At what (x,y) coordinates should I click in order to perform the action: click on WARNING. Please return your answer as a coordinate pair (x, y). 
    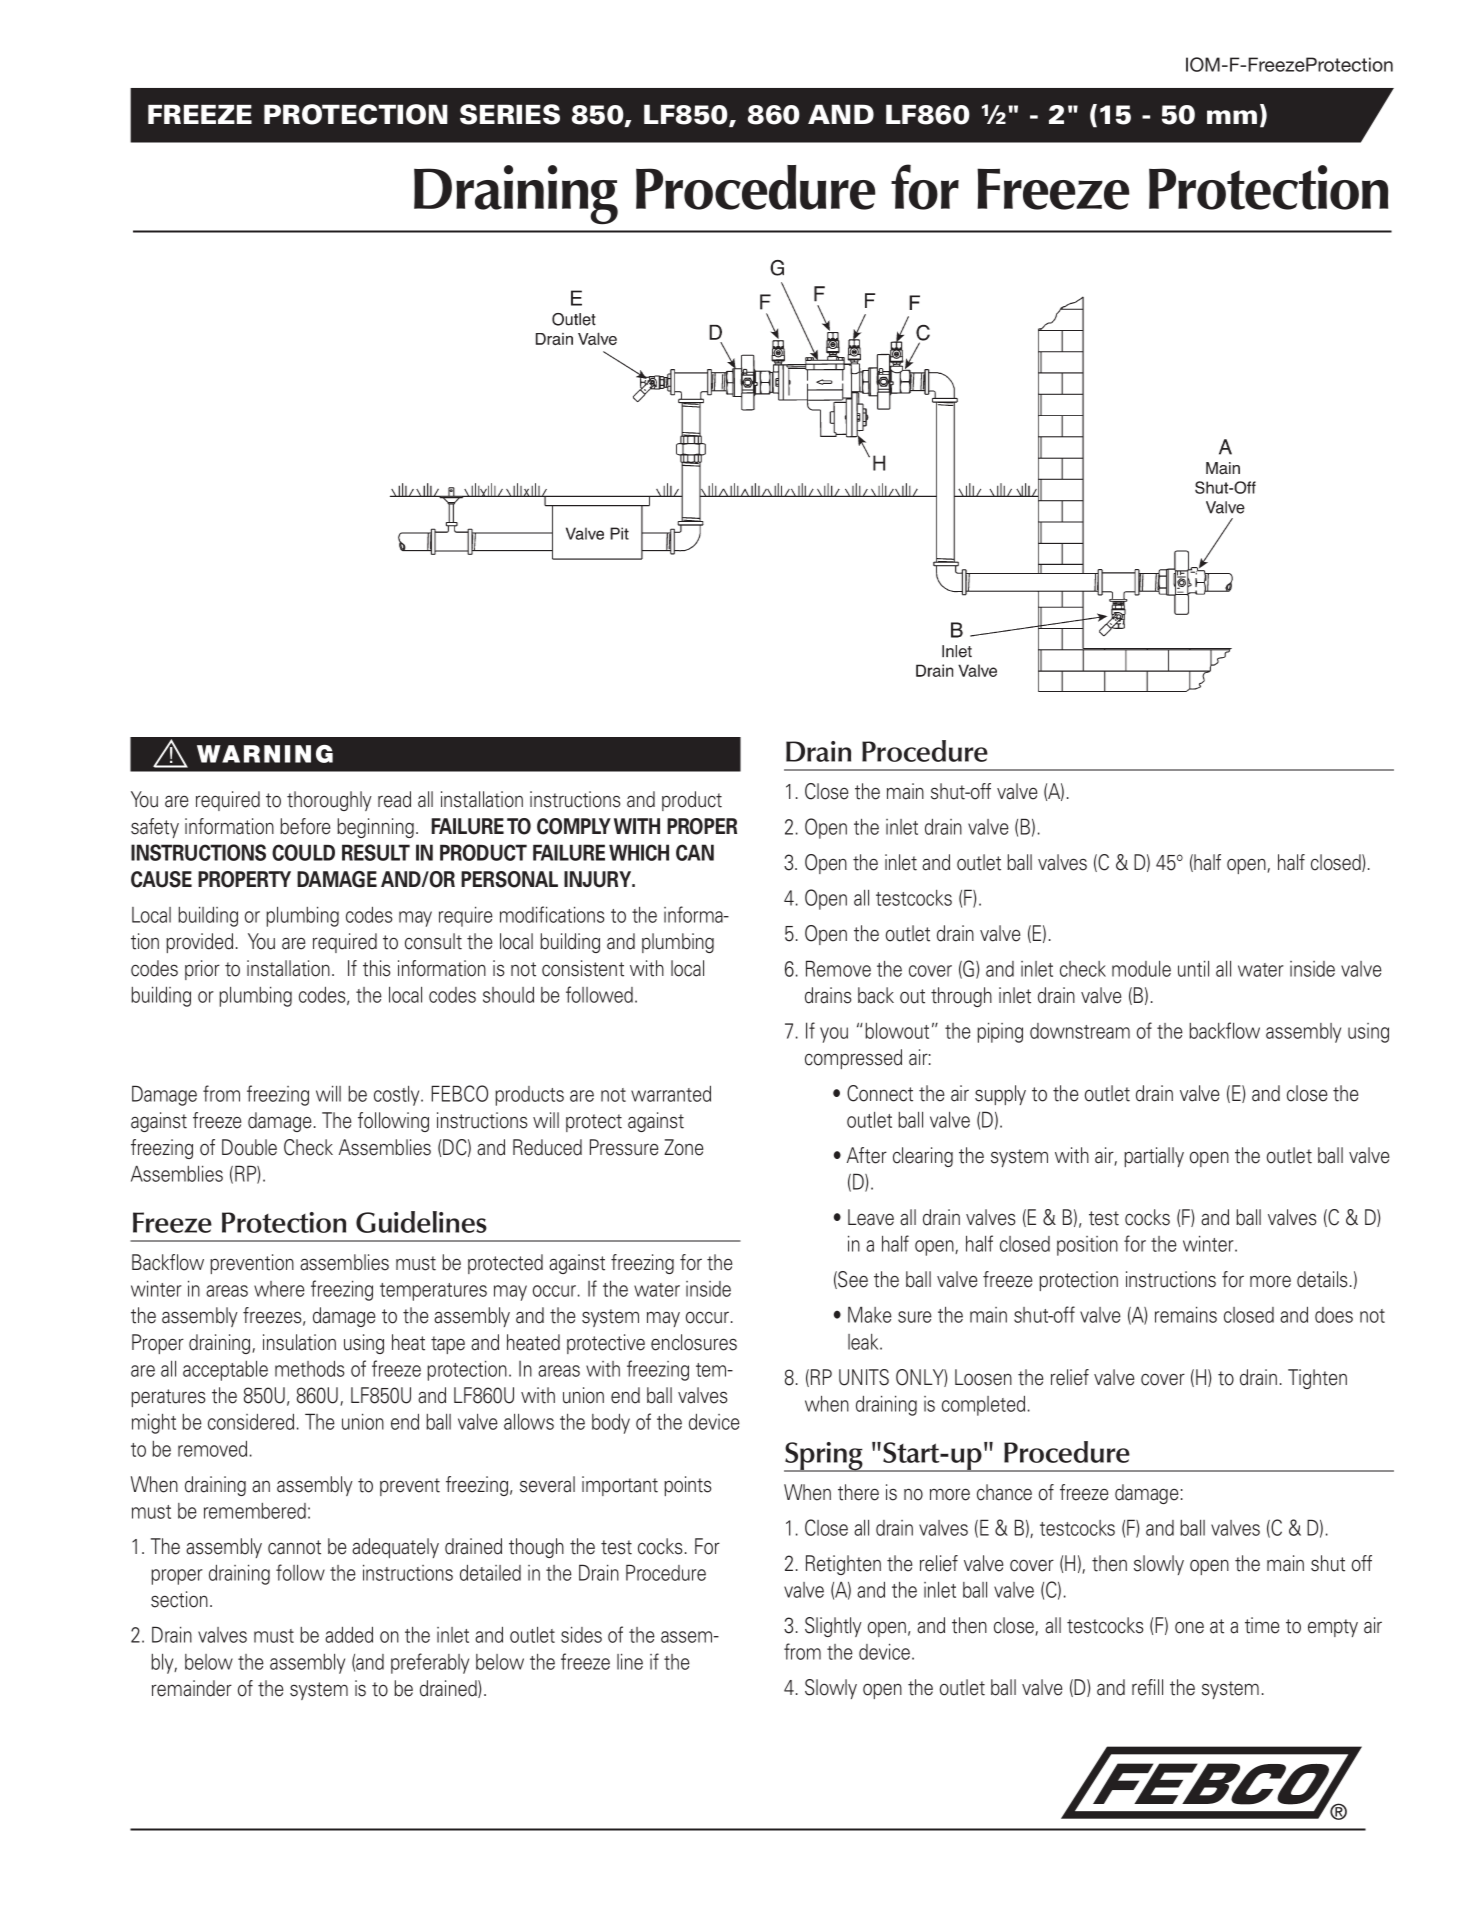
    Looking at the image, I should click on (265, 754).
